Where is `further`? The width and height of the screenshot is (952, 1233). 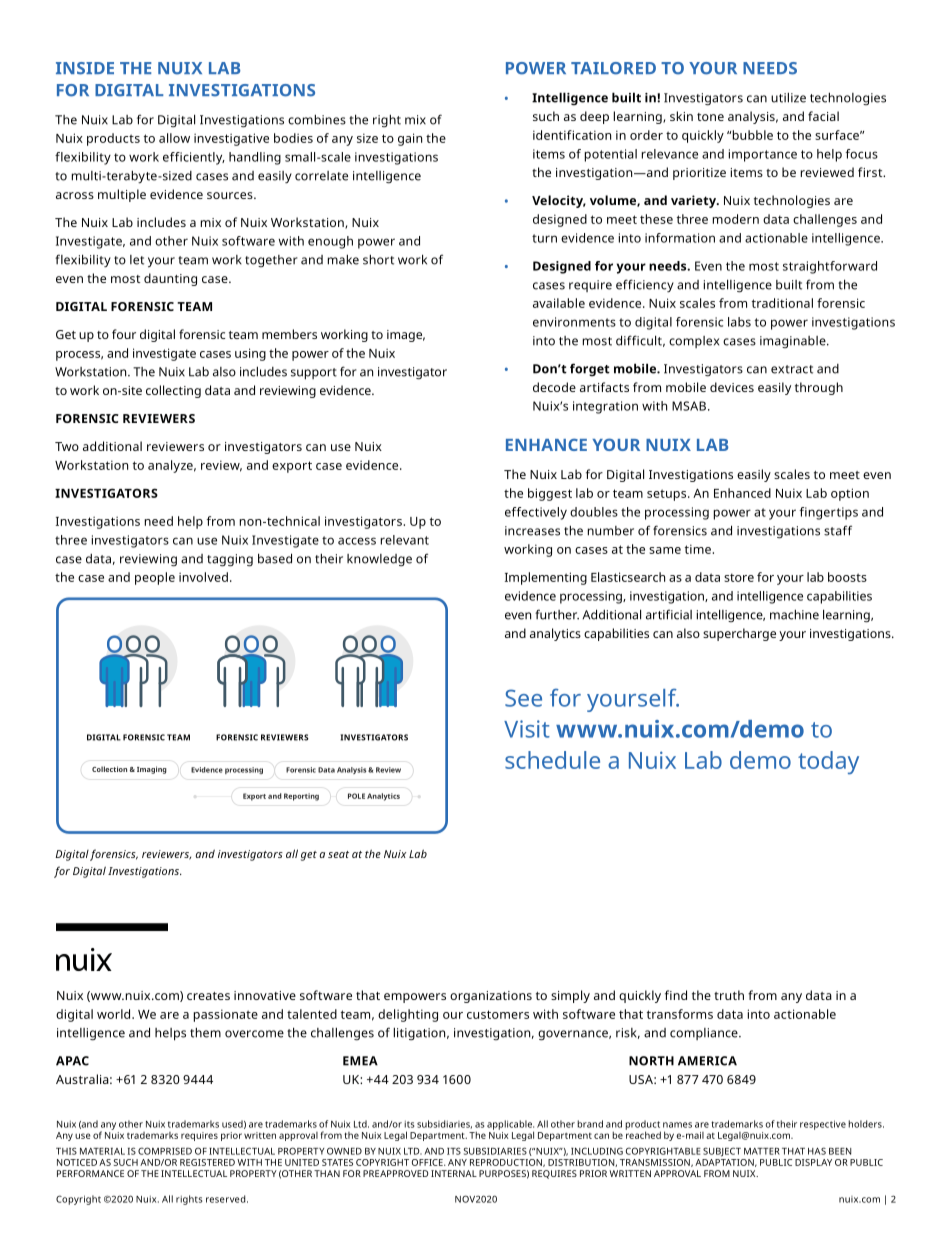 further is located at coordinates (557, 614).
